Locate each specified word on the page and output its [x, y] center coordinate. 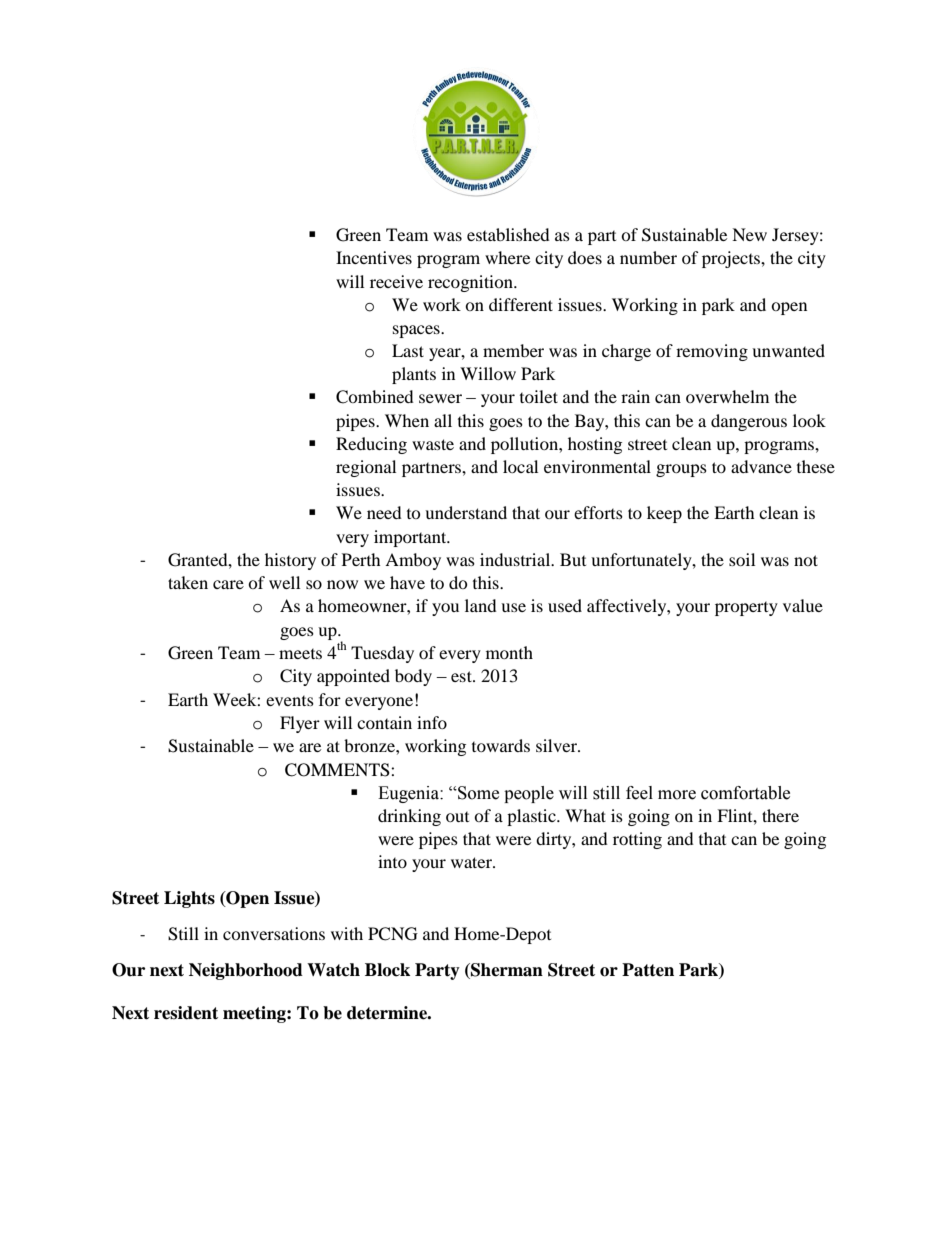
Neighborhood [246, 971]
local [520, 466]
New [749, 234]
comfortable [745, 793]
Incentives [374, 257]
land [481, 605]
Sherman [506, 971]
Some [477, 793]
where [507, 257]
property [746, 609]
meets [300, 654]
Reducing [371, 445]
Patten [648, 970]
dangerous [749, 422]
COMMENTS [338, 770]
